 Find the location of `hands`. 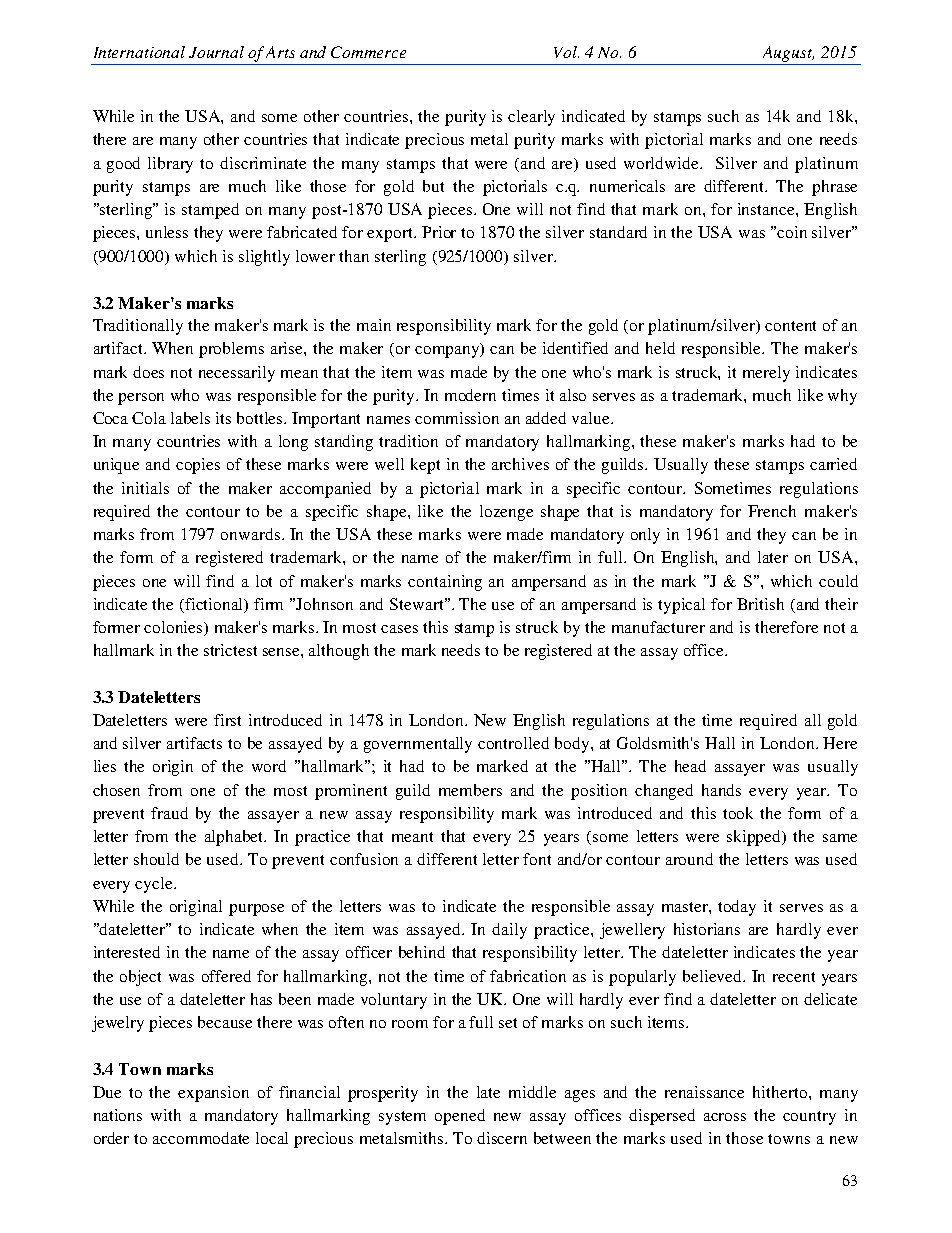

hands is located at coordinates (721, 790).
